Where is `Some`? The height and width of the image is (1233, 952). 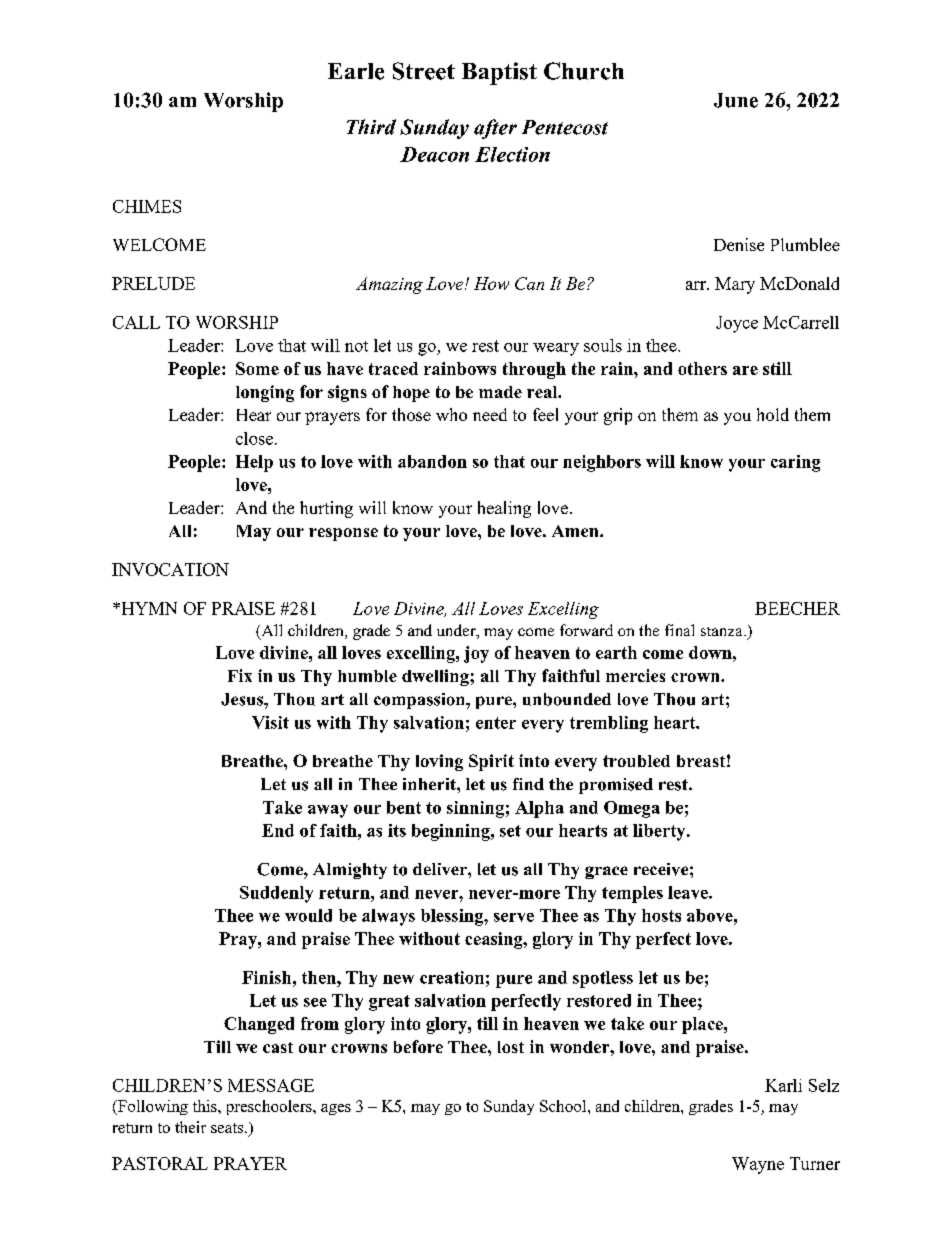 Some is located at coordinates (257, 368).
